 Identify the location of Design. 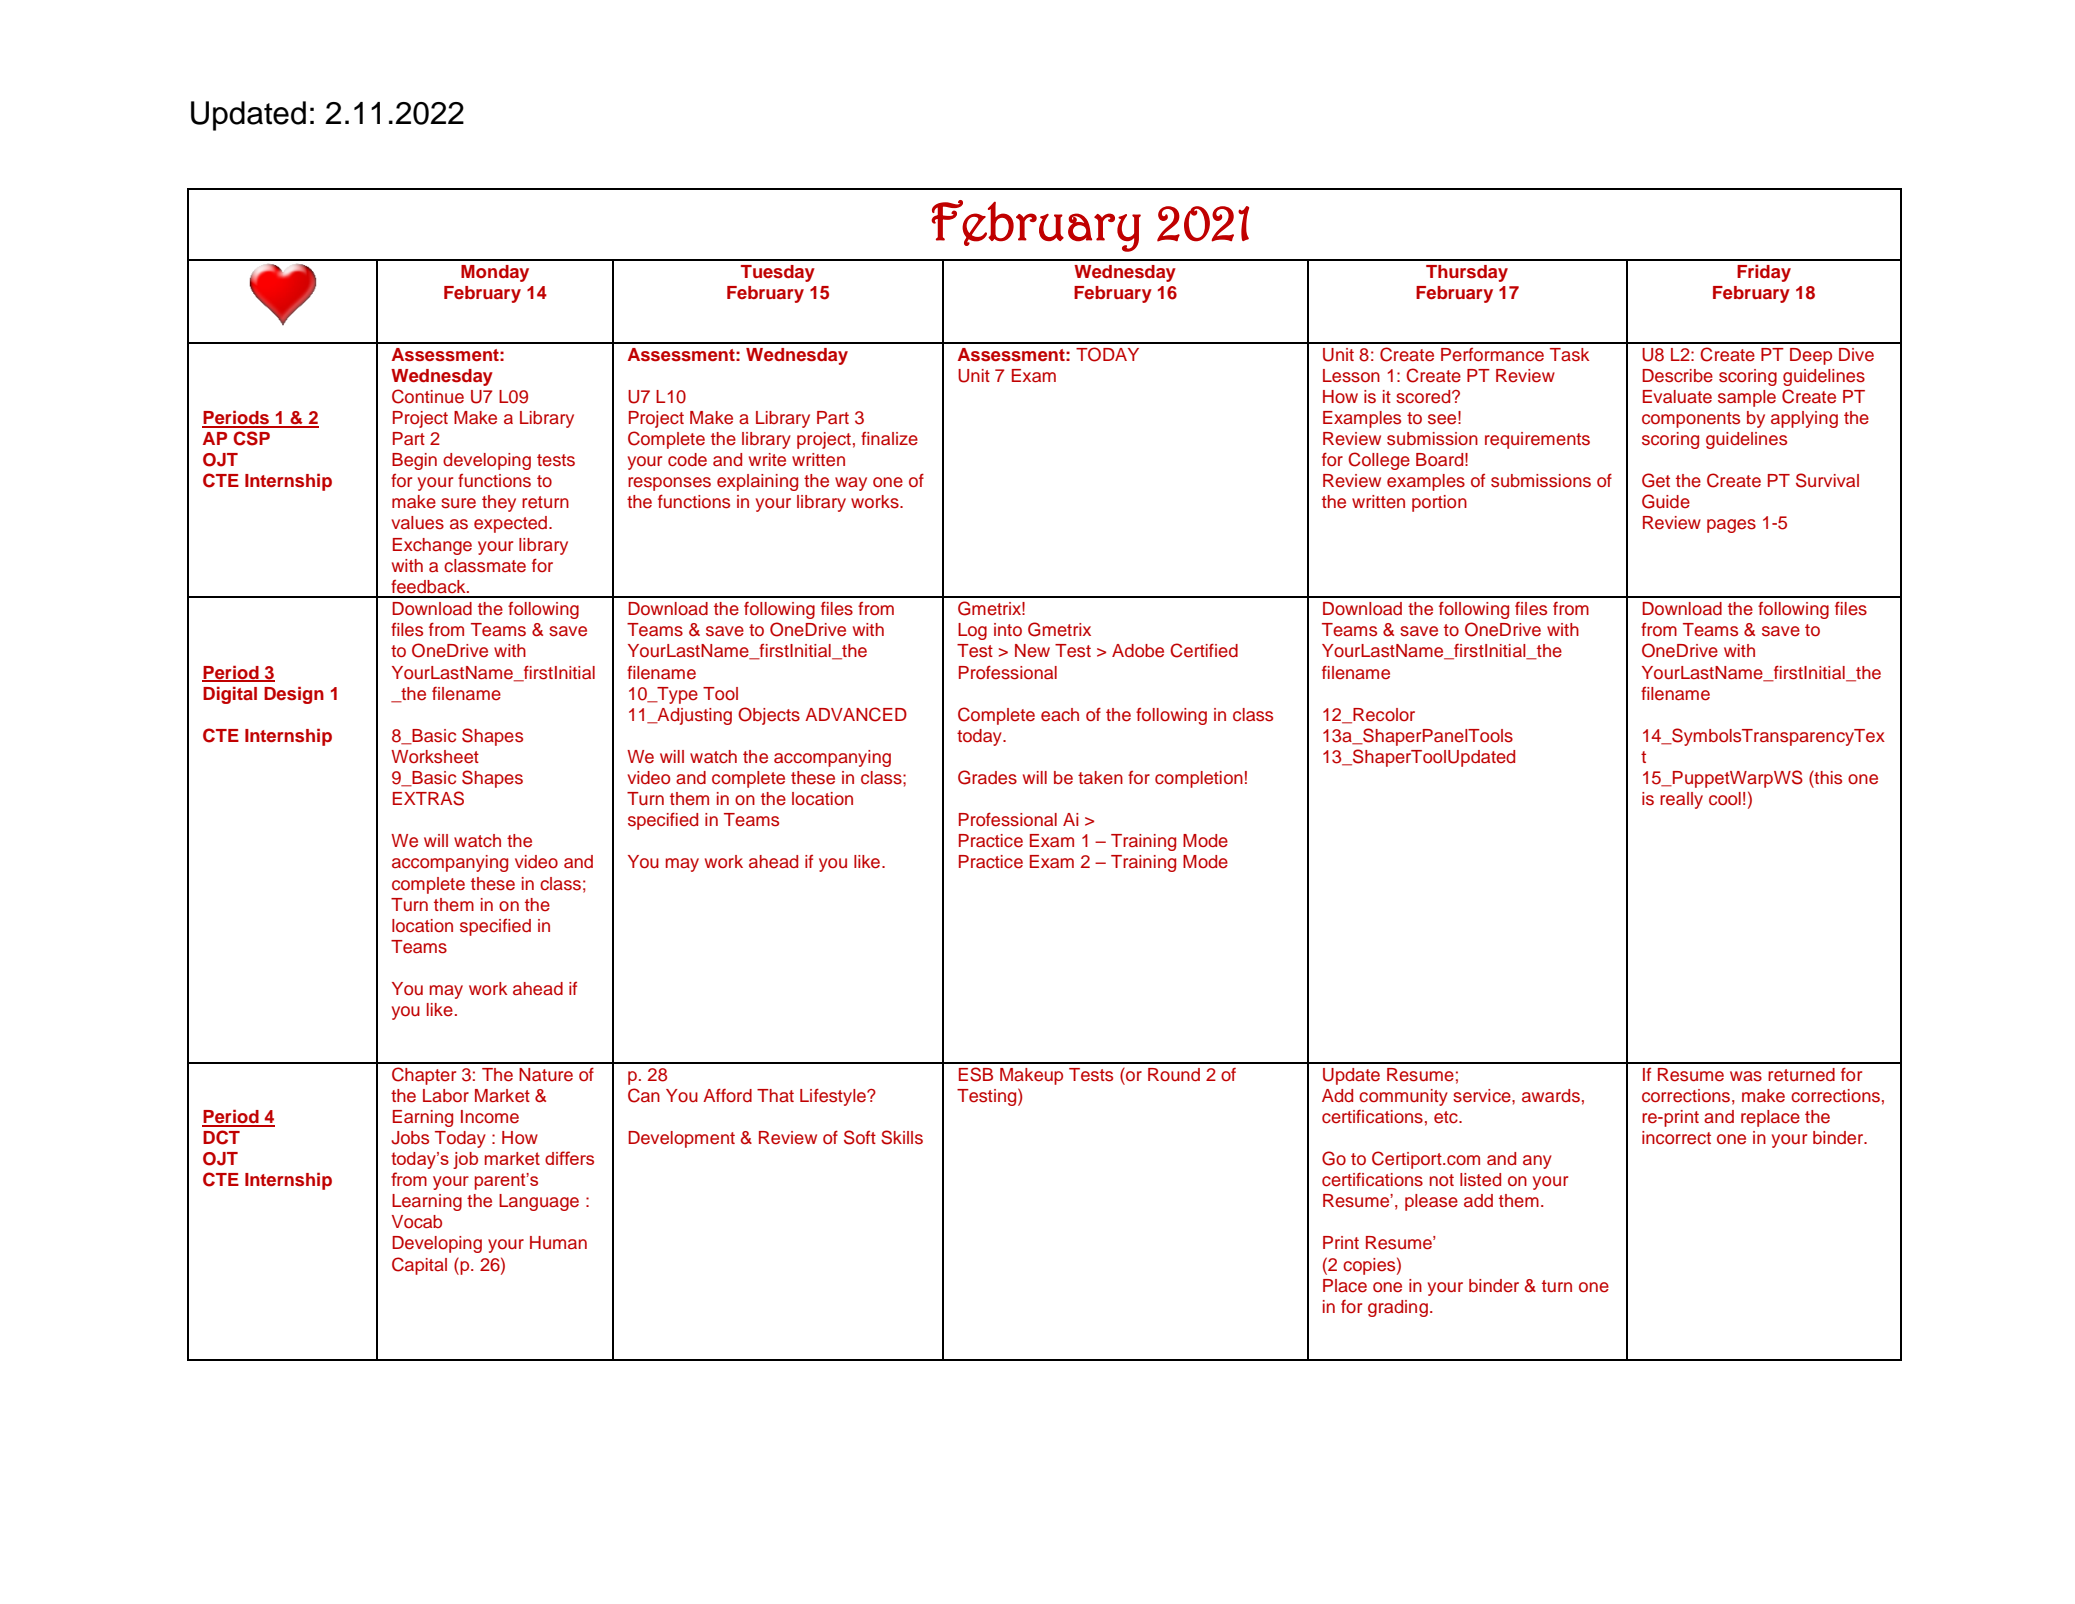
(294, 695).
